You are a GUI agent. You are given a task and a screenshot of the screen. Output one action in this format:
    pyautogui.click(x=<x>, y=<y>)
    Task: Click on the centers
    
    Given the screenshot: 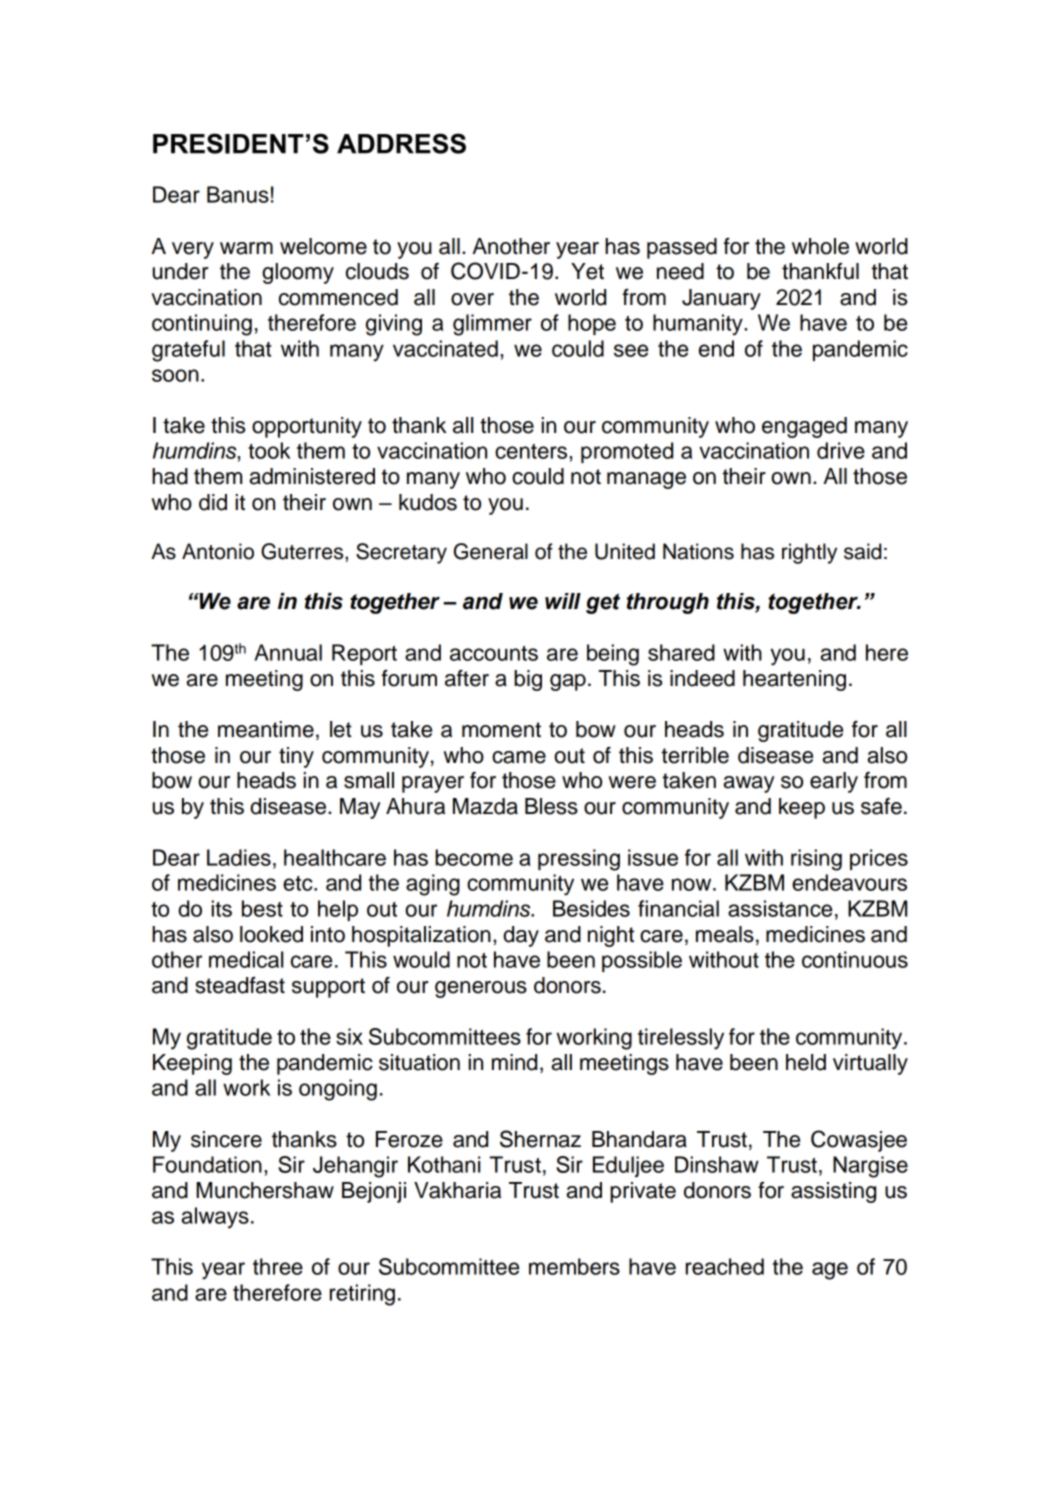 What is the action you would take?
    pyautogui.click(x=532, y=451)
